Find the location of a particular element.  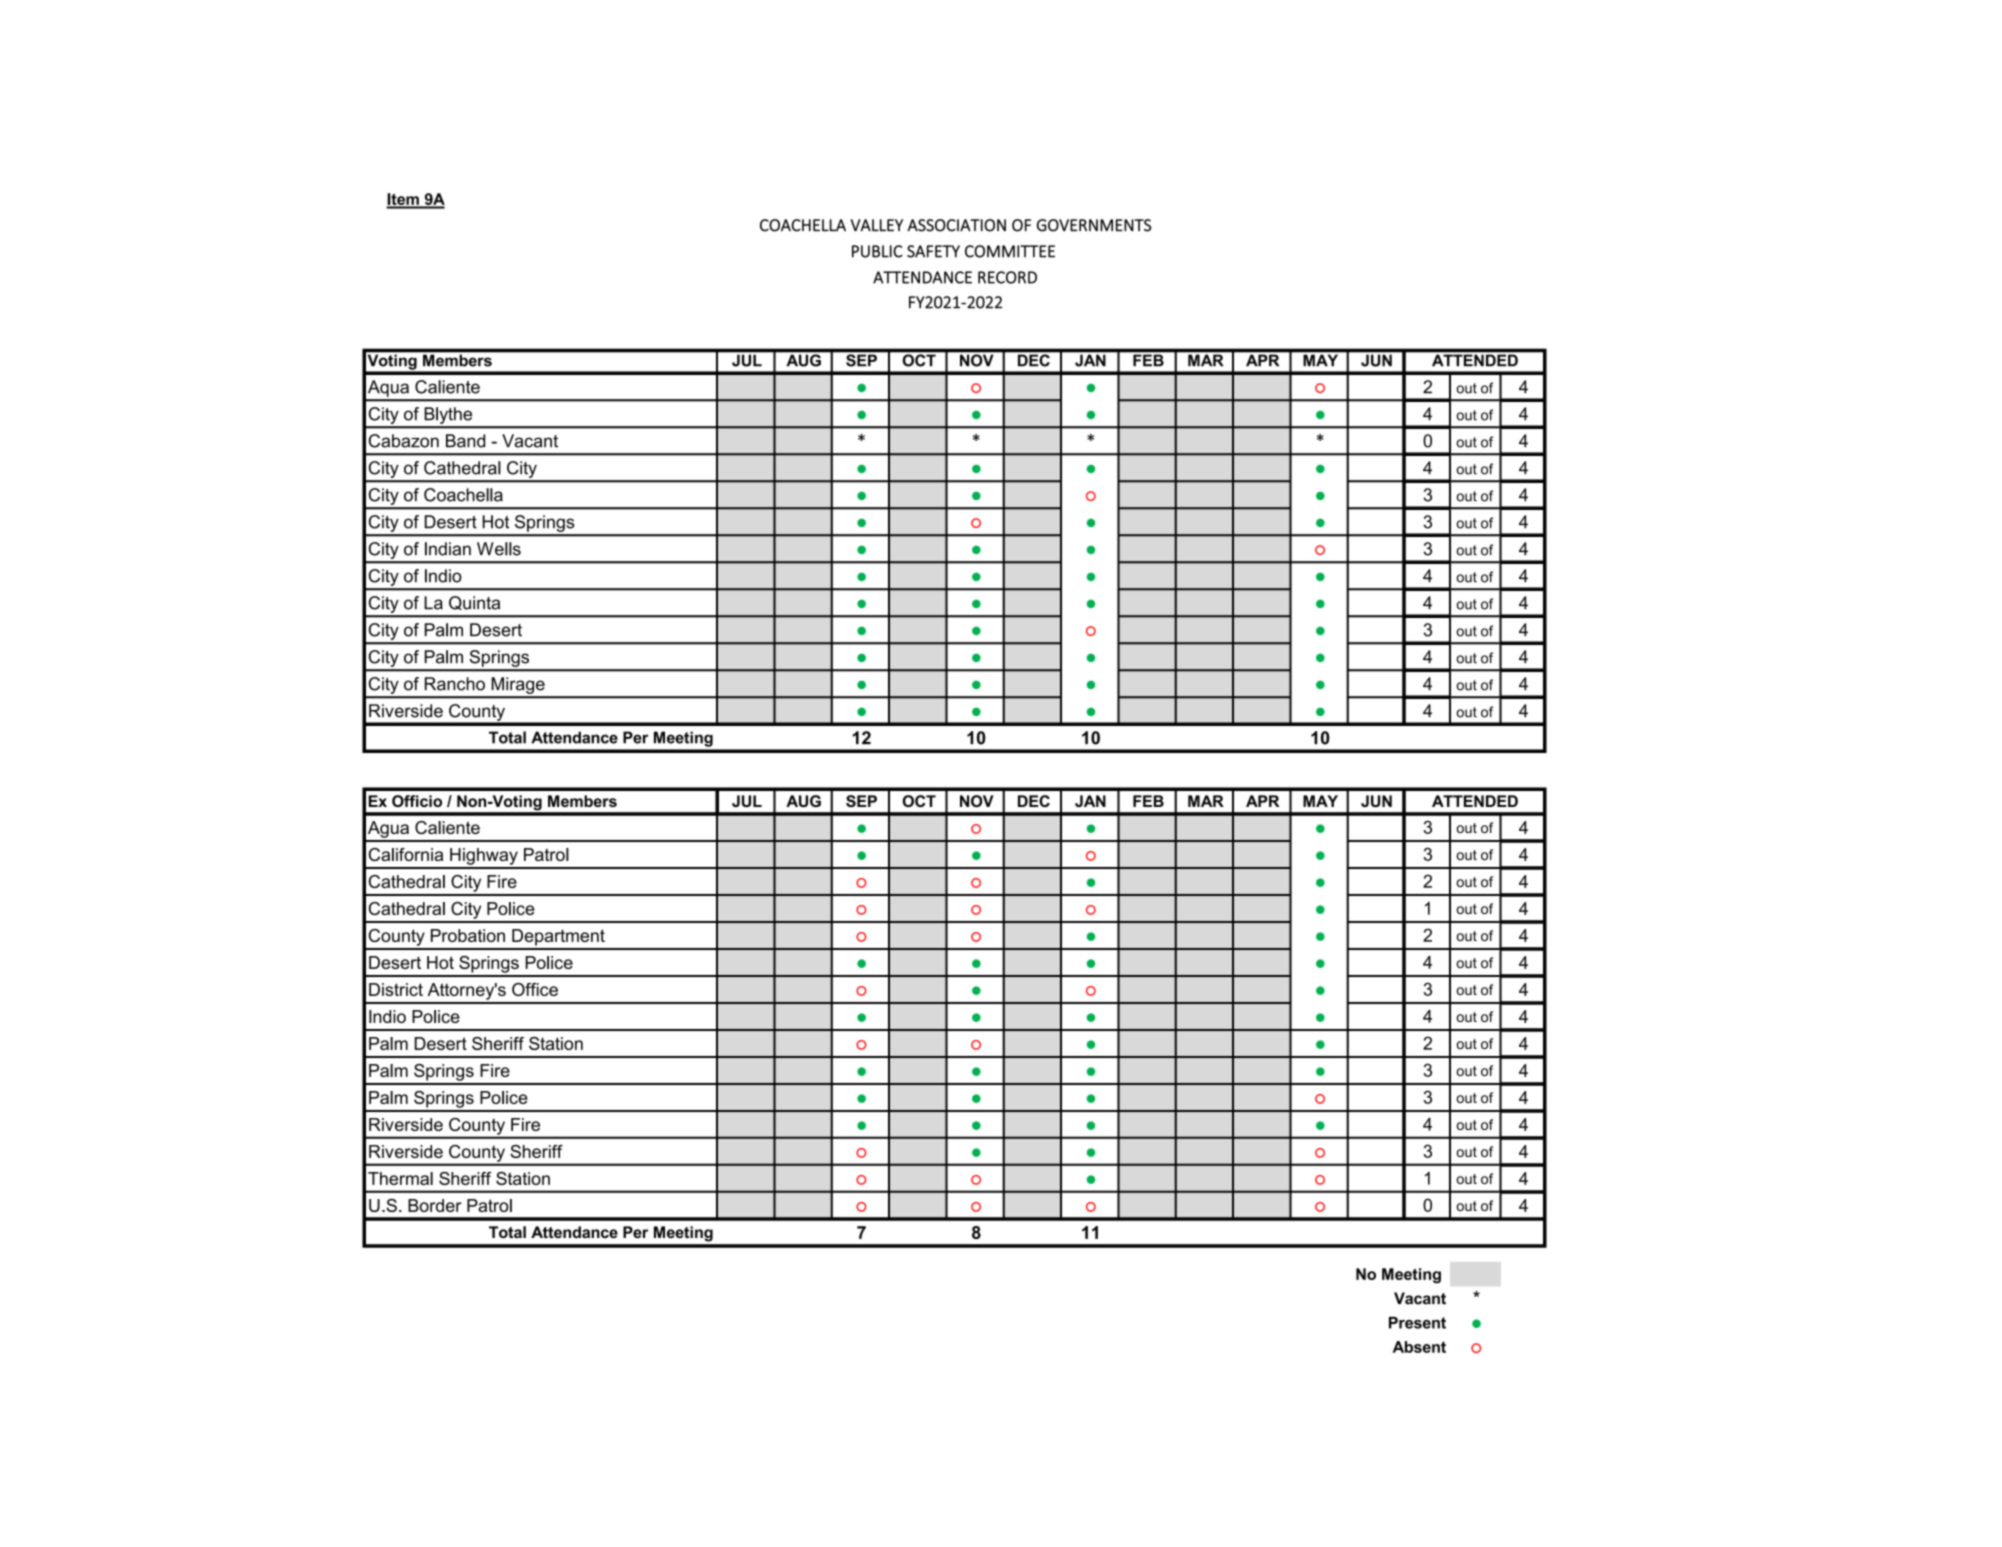

Band is located at coordinates (465, 441).
